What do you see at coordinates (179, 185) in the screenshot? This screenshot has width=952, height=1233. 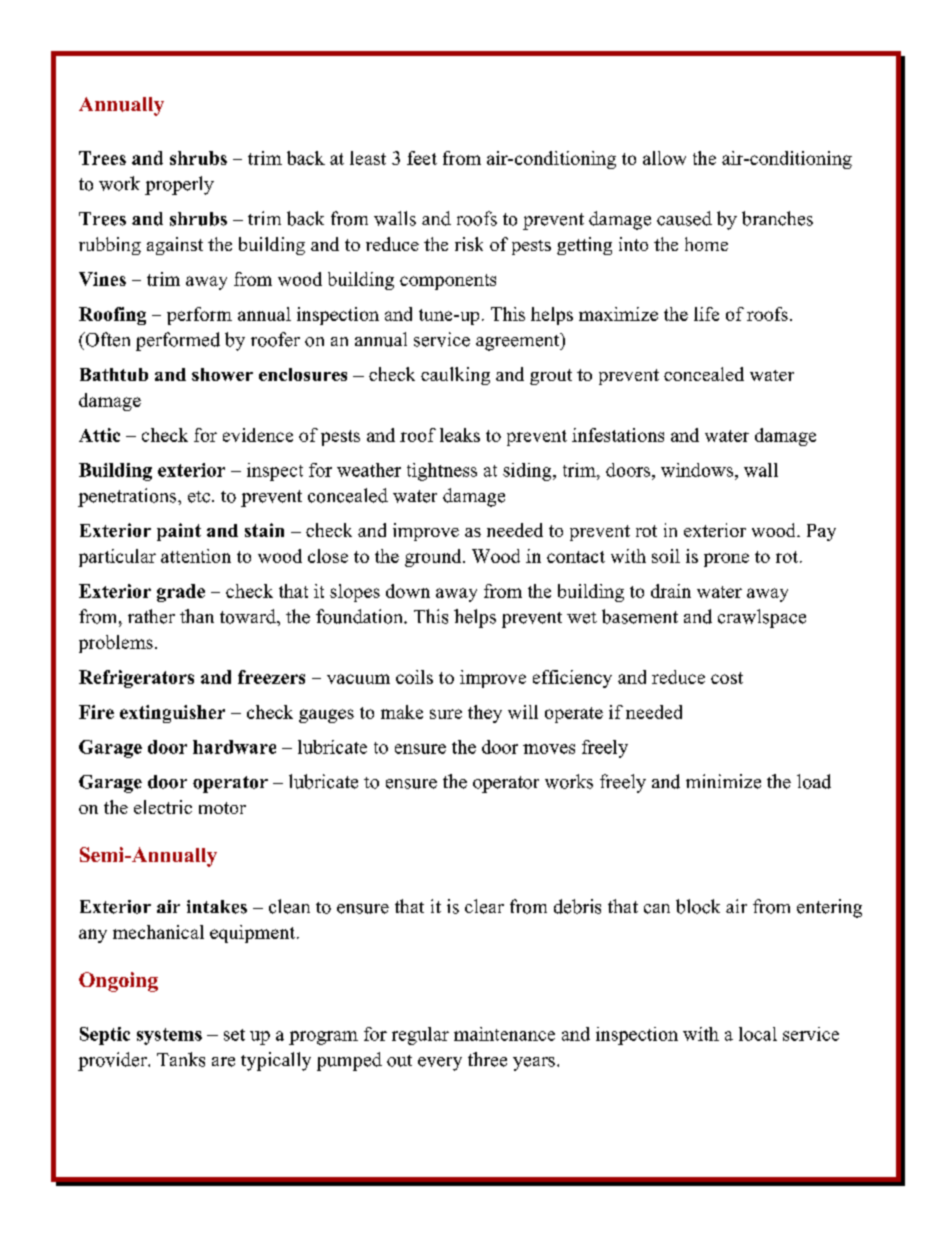 I see `properly` at bounding box center [179, 185].
